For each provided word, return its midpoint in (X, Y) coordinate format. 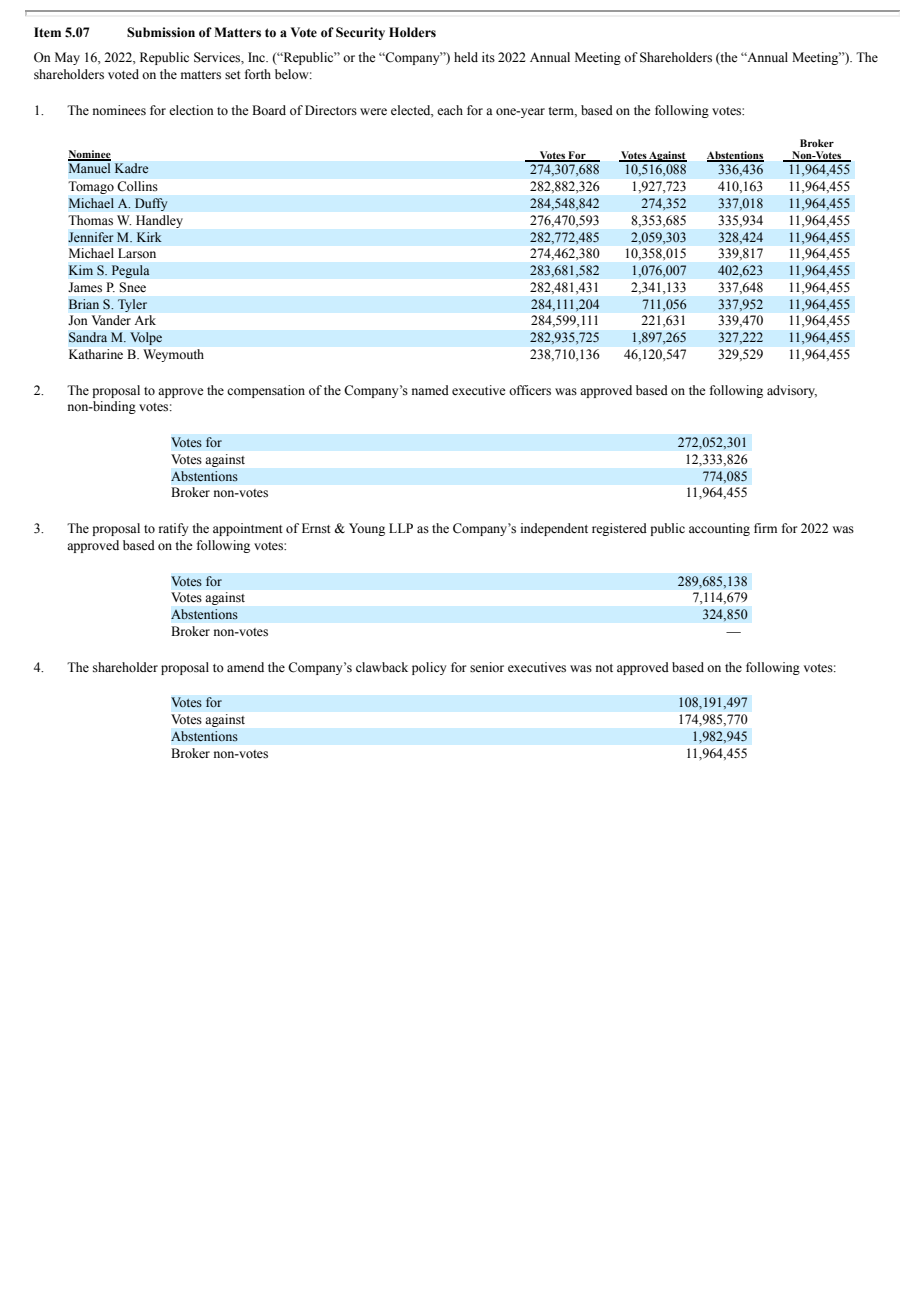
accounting (719, 529)
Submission (161, 32)
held (466, 57)
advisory (792, 391)
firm (765, 528)
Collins (138, 186)
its (488, 57)
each (450, 110)
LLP (401, 528)
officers (530, 390)
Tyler (132, 305)
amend (245, 667)
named (430, 390)
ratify (173, 529)
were (373, 111)
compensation (266, 391)
